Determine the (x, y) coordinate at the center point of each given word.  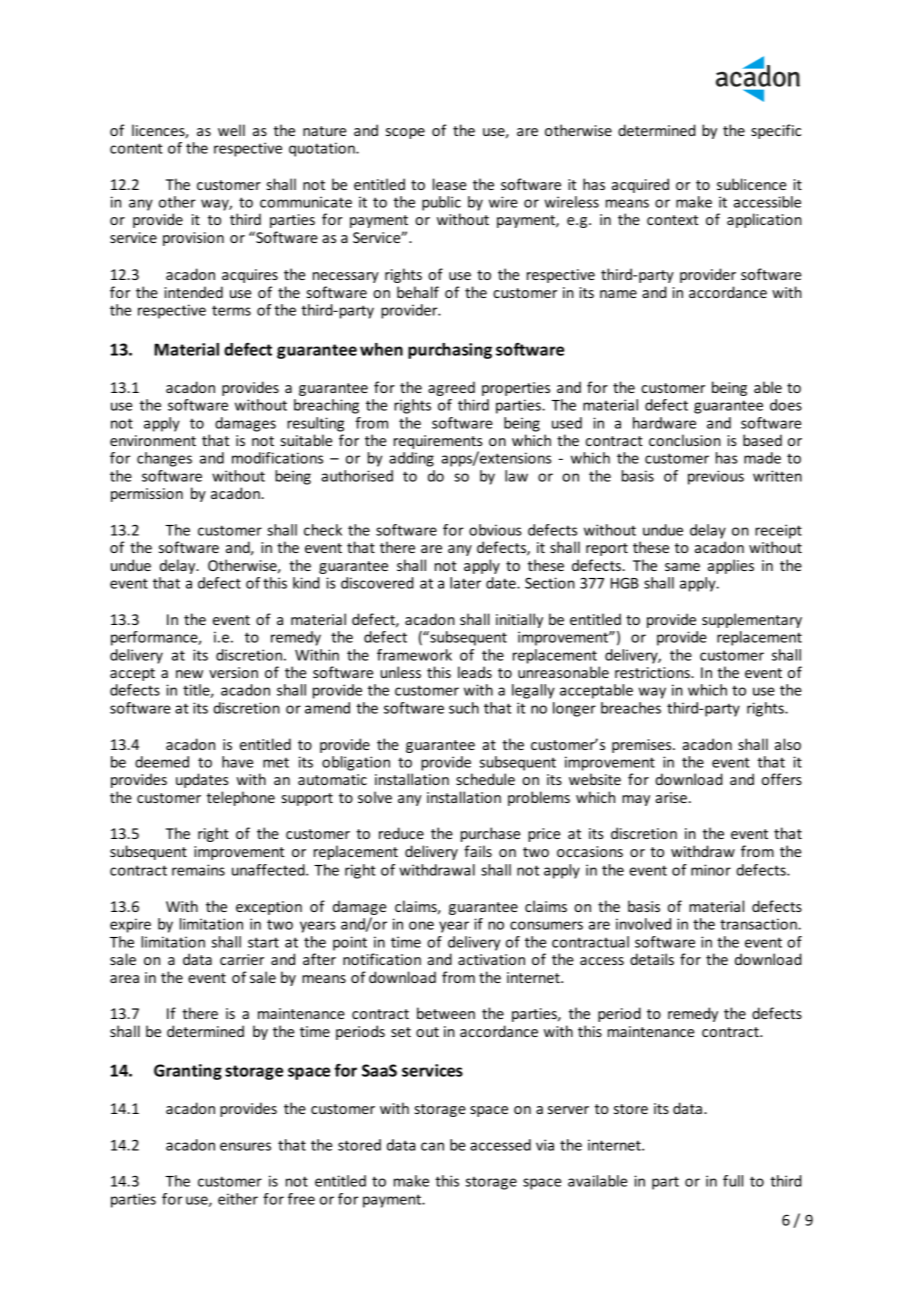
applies (731, 566)
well (231, 130)
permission (147, 495)
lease (449, 184)
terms (231, 310)
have (237, 762)
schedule (485, 779)
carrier (242, 959)
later (465, 583)
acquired (640, 185)
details (652, 959)
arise (671, 797)
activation (491, 959)
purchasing (450, 351)
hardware (664, 423)
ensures (245, 1146)
